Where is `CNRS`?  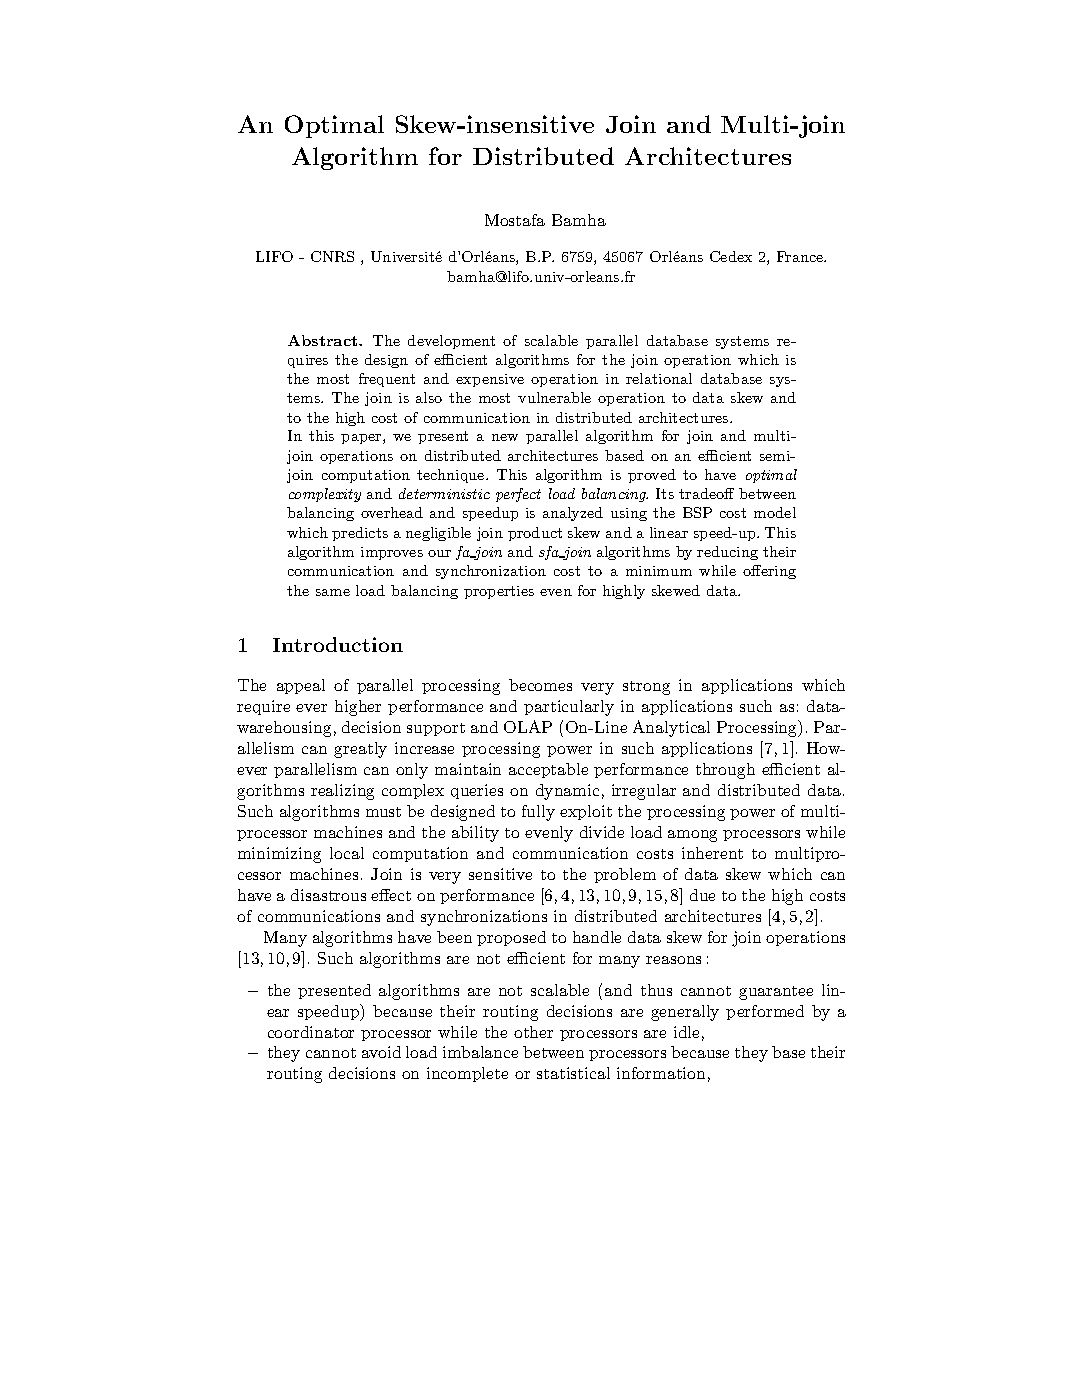
CNRS is located at coordinates (332, 256).
